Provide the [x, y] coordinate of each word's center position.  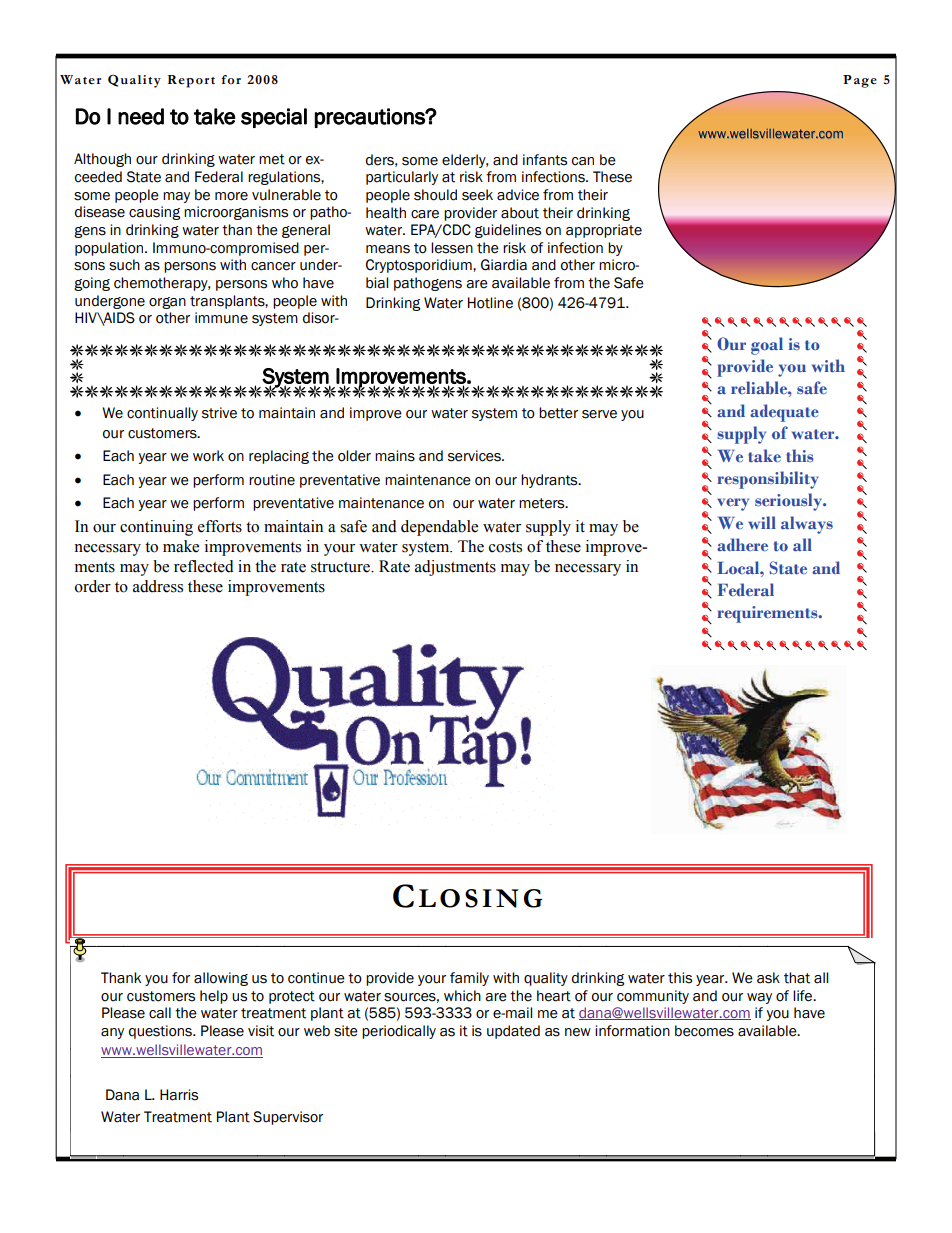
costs [505, 547]
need [141, 116]
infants [545, 160]
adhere [742, 544]
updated [513, 1032]
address [158, 586]
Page [860, 81]
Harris [179, 1095]
